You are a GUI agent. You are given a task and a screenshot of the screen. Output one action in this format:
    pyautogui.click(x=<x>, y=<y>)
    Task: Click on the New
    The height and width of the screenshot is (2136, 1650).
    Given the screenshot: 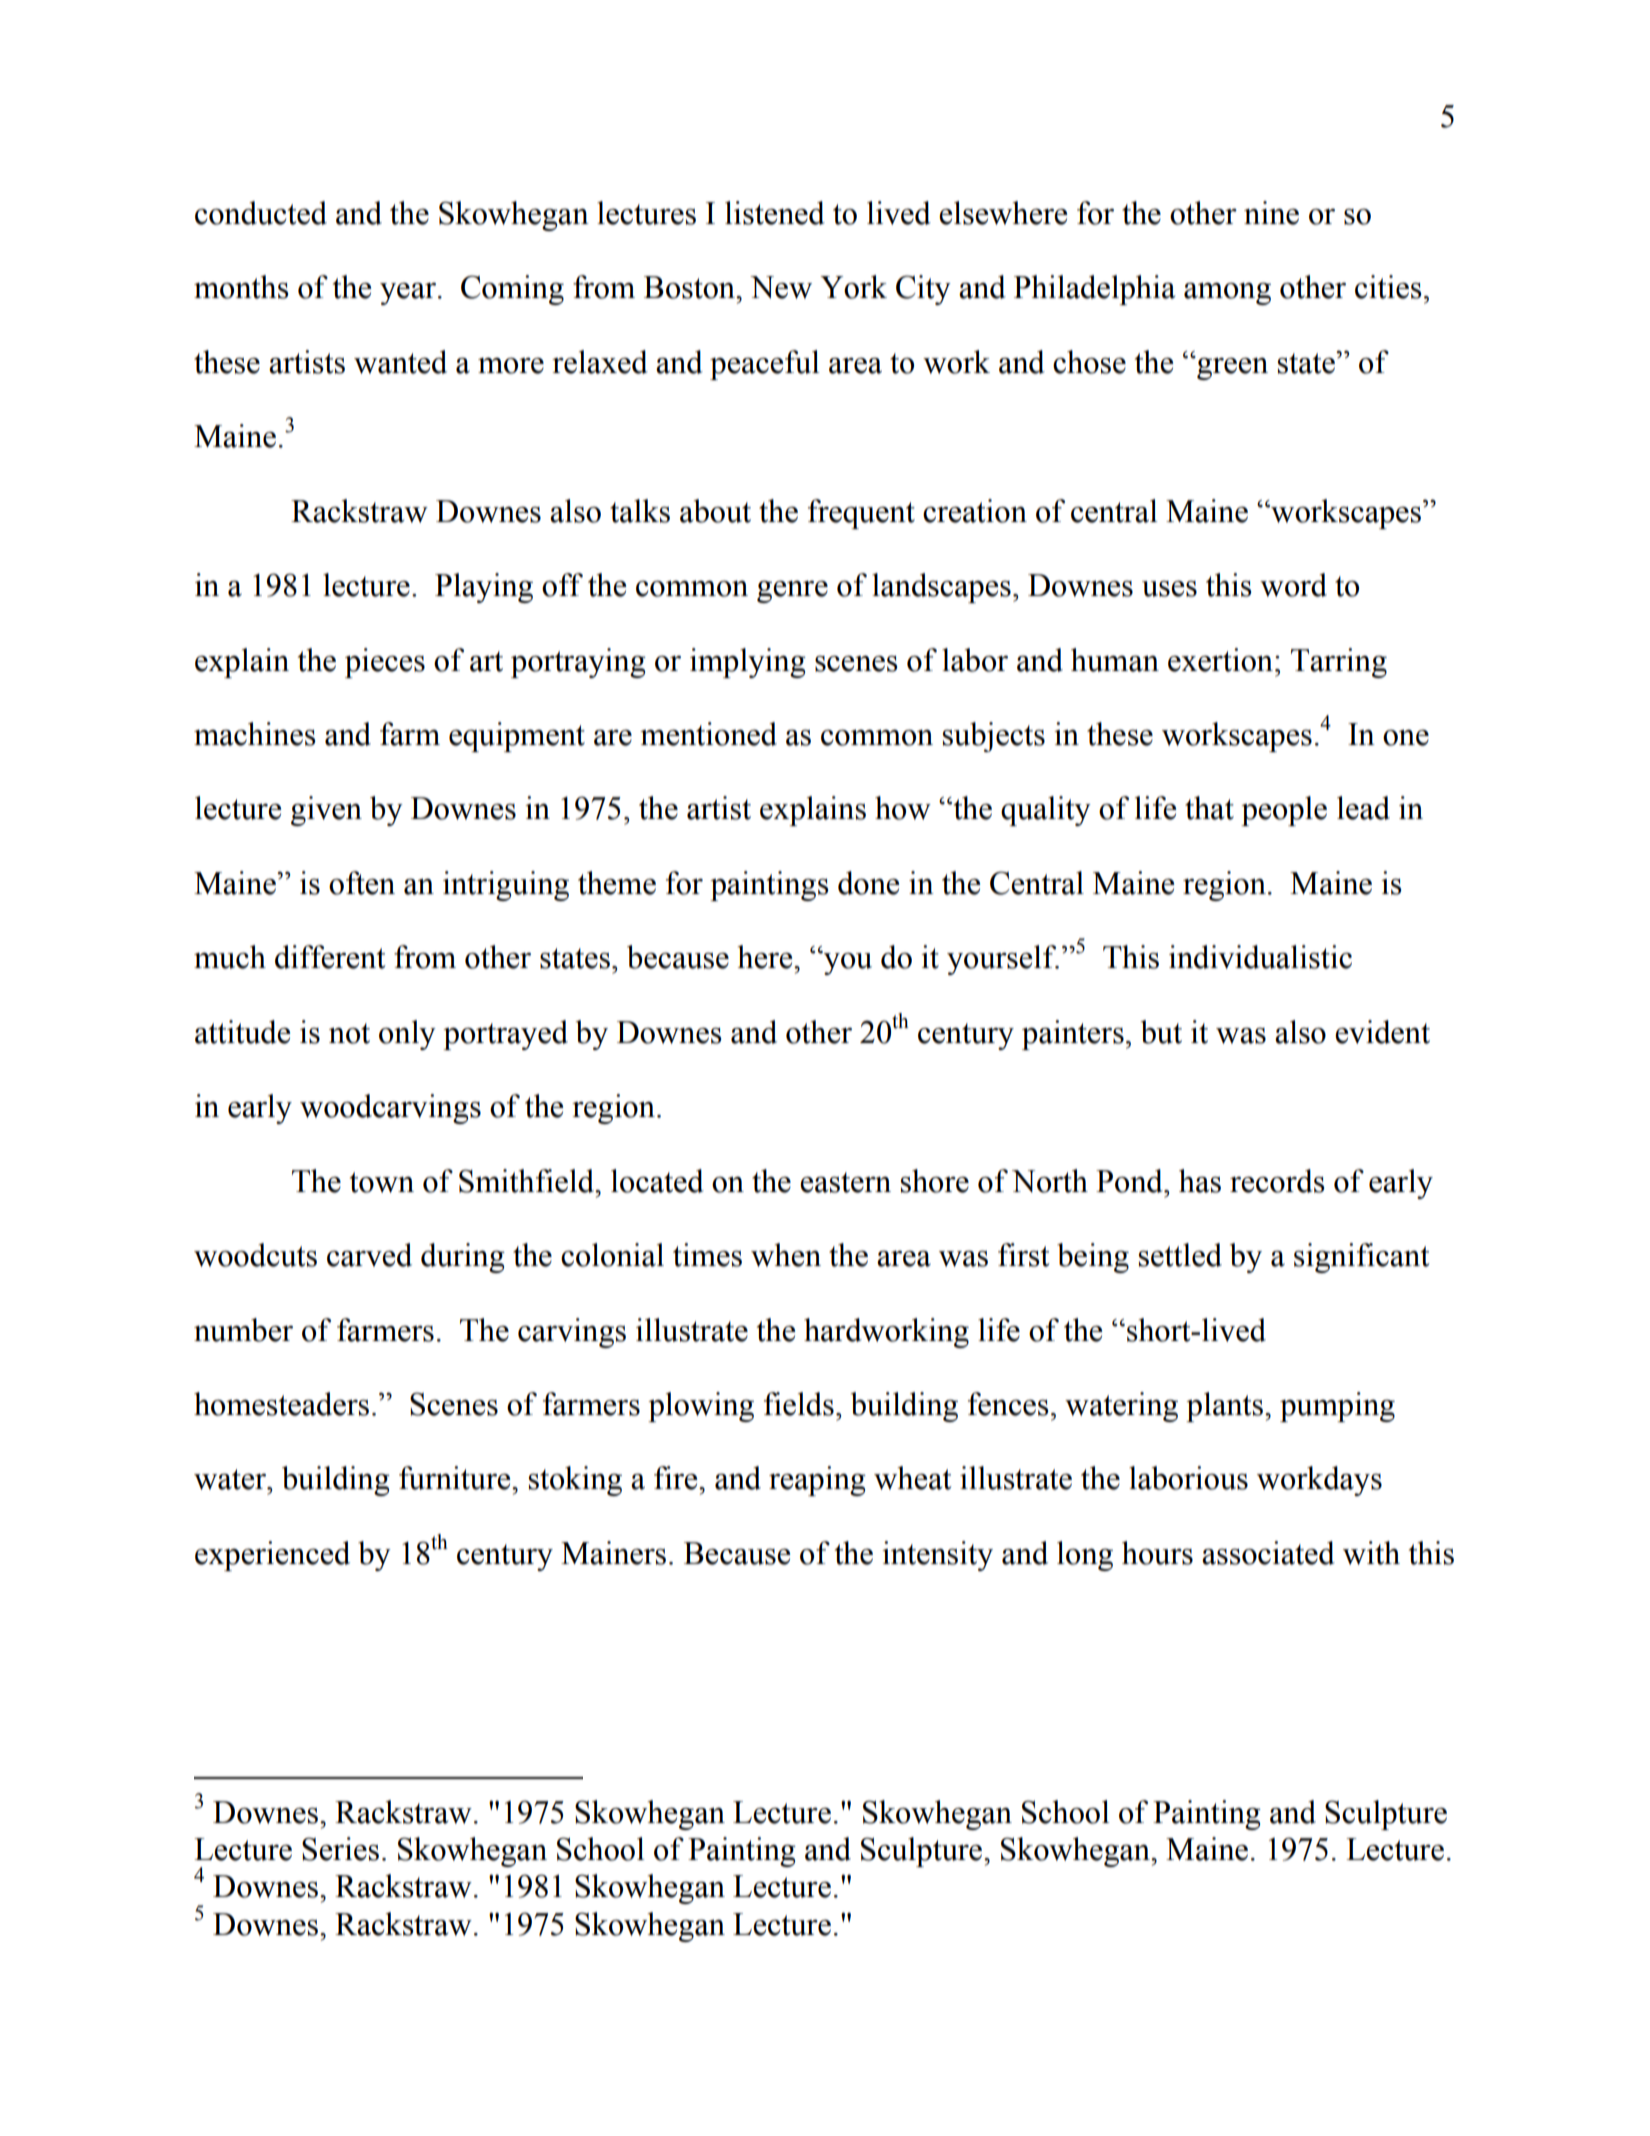 What is the action you would take?
    pyautogui.click(x=781, y=287)
